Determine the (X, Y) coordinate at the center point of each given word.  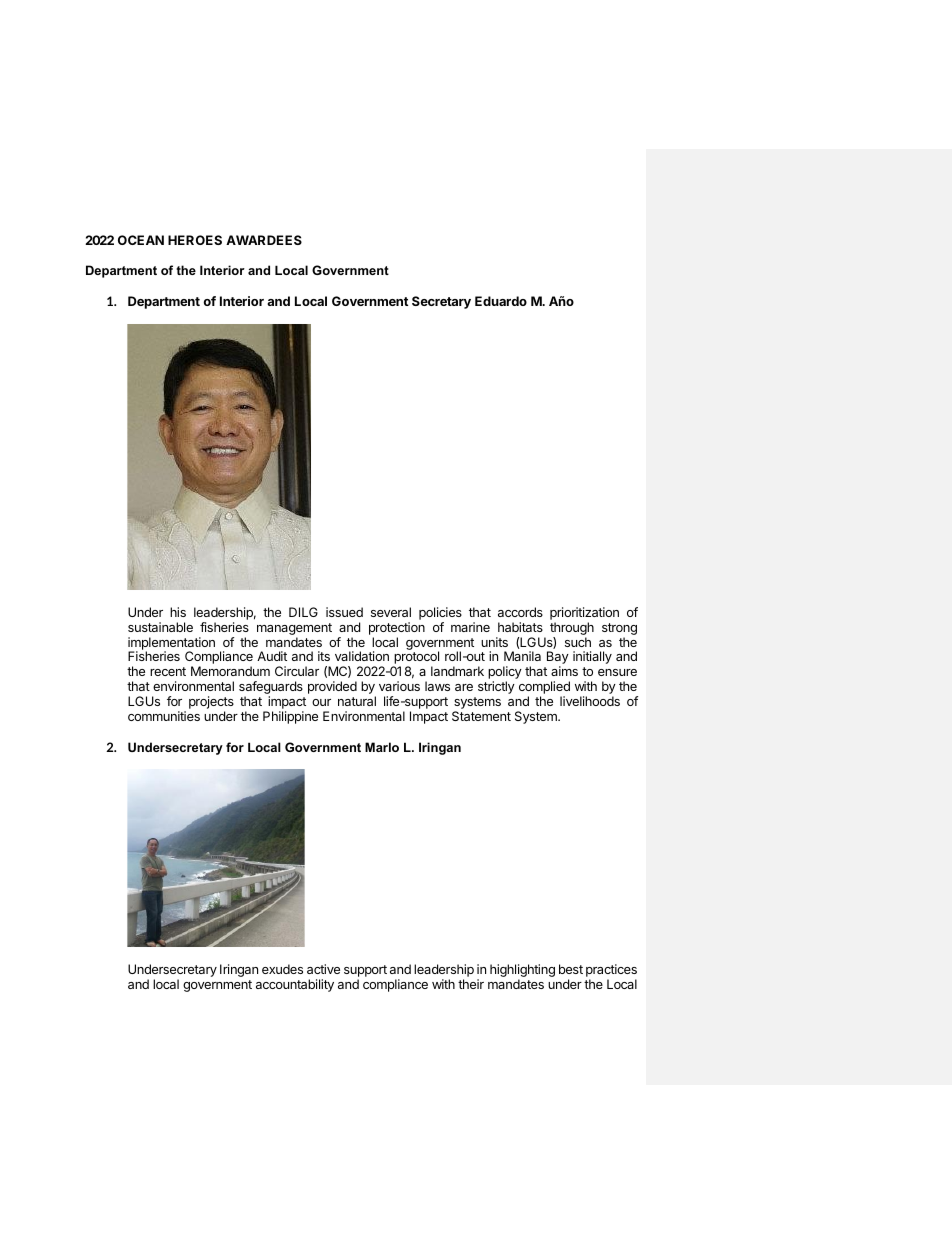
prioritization (584, 613)
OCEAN (141, 240)
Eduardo (501, 301)
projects (211, 704)
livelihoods (590, 701)
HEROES (195, 240)
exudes (282, 969)
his (178, 612)
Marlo (382, 747)
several (391, 612)
